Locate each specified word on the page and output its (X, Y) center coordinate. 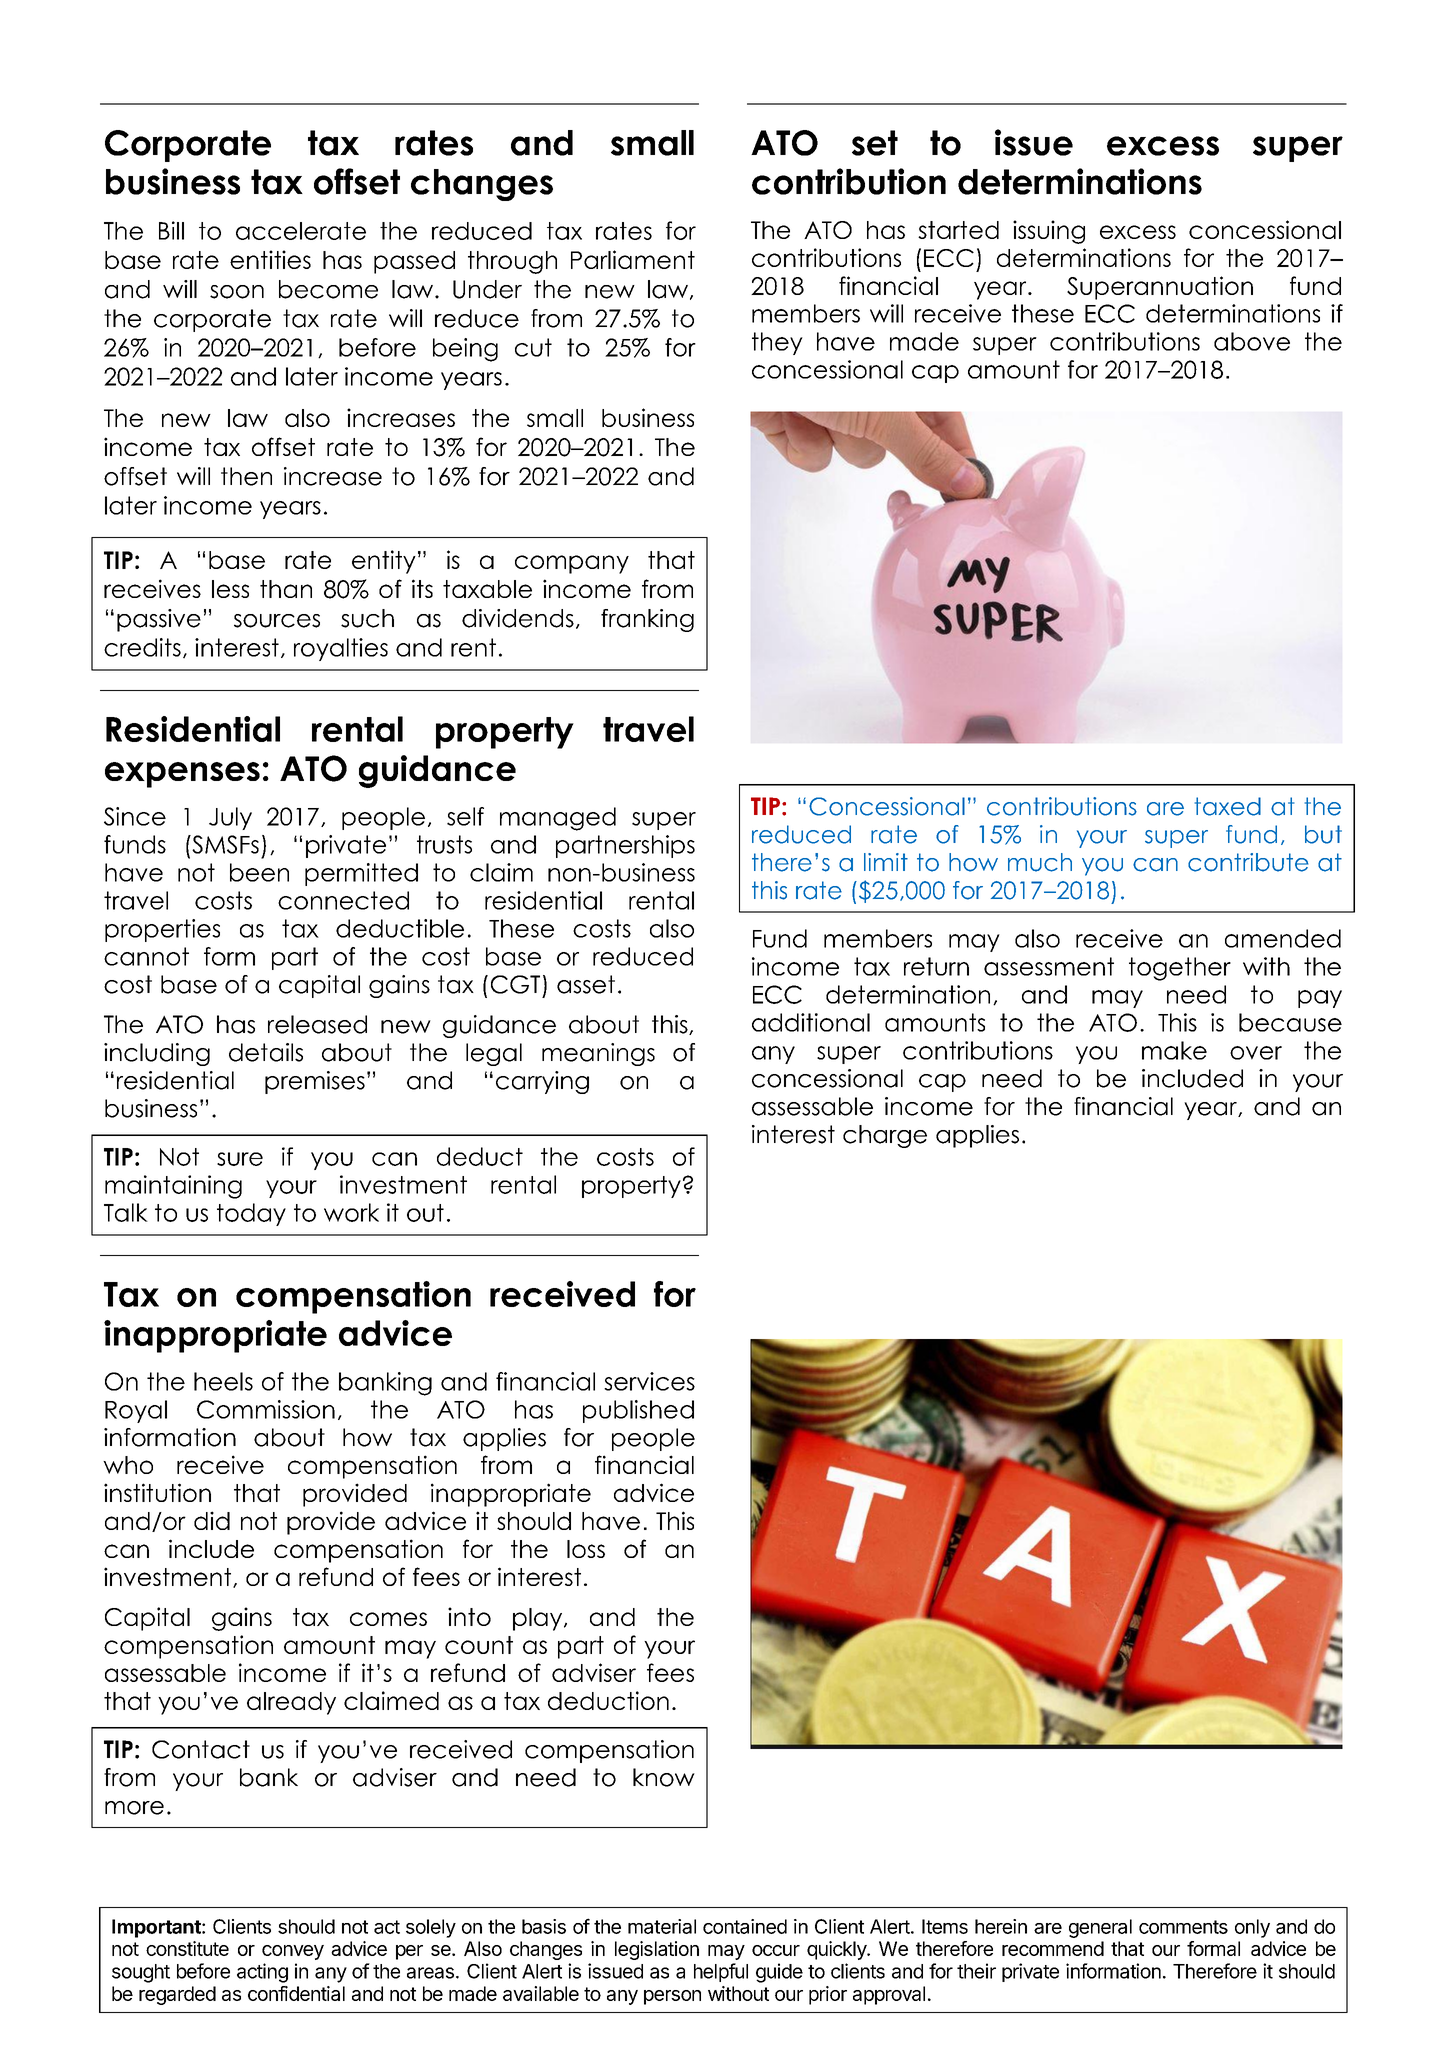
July (230, 818)
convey (293, 1952)
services (649, 1381)
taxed (1228, 806)
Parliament (633, 259)
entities (270, 259)
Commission (266, 1409)
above (1252, 341)
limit (886, 862)
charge (885, 1136)
